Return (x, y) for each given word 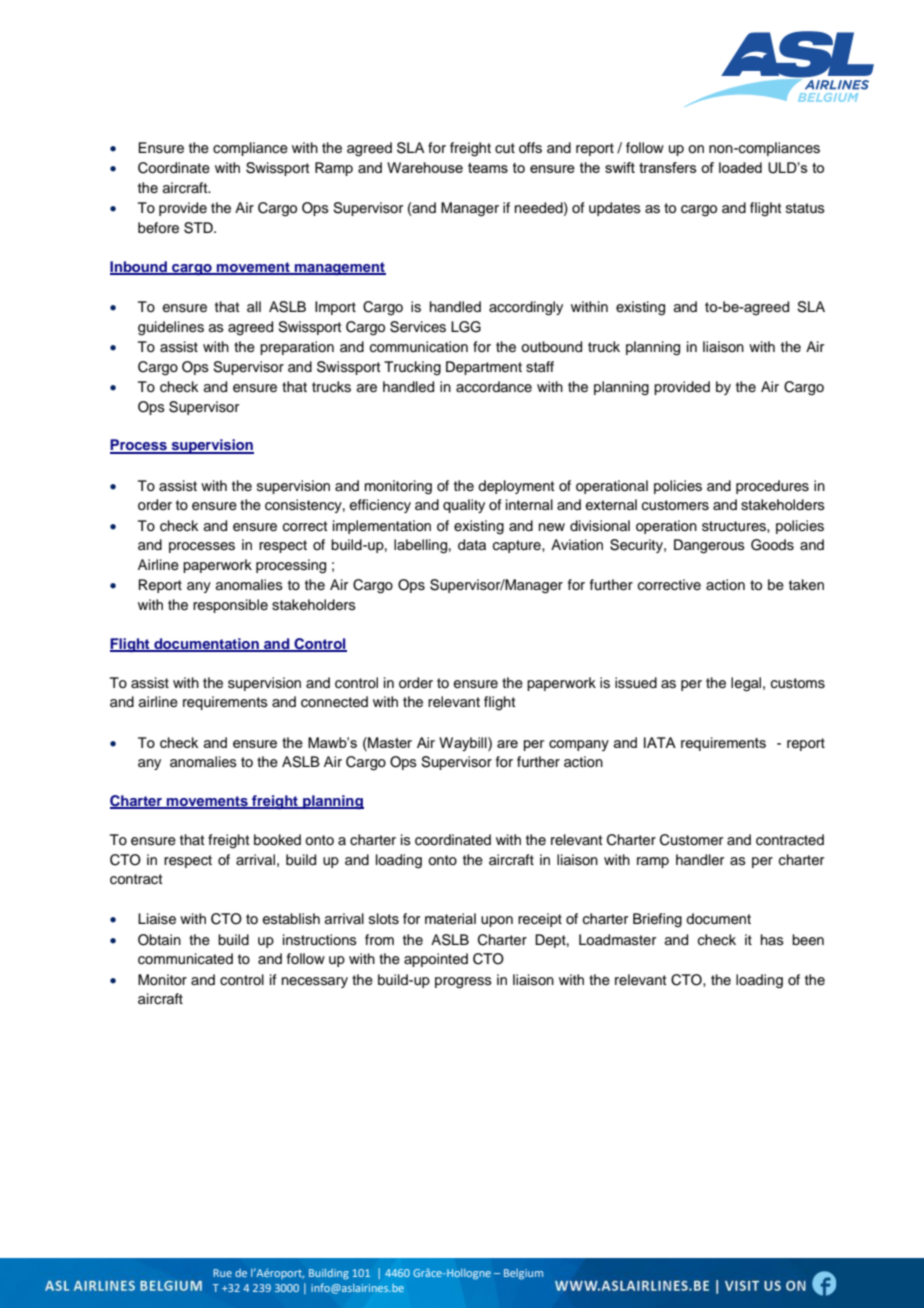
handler (700, 860)
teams (488, 168)
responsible (230, 606)
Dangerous (709, 546)
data (472, 545)
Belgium (523, 1274)
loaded (740, 167)
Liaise (157, 919)
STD (199, 228)
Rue (222, 1273)
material (450, 919)
